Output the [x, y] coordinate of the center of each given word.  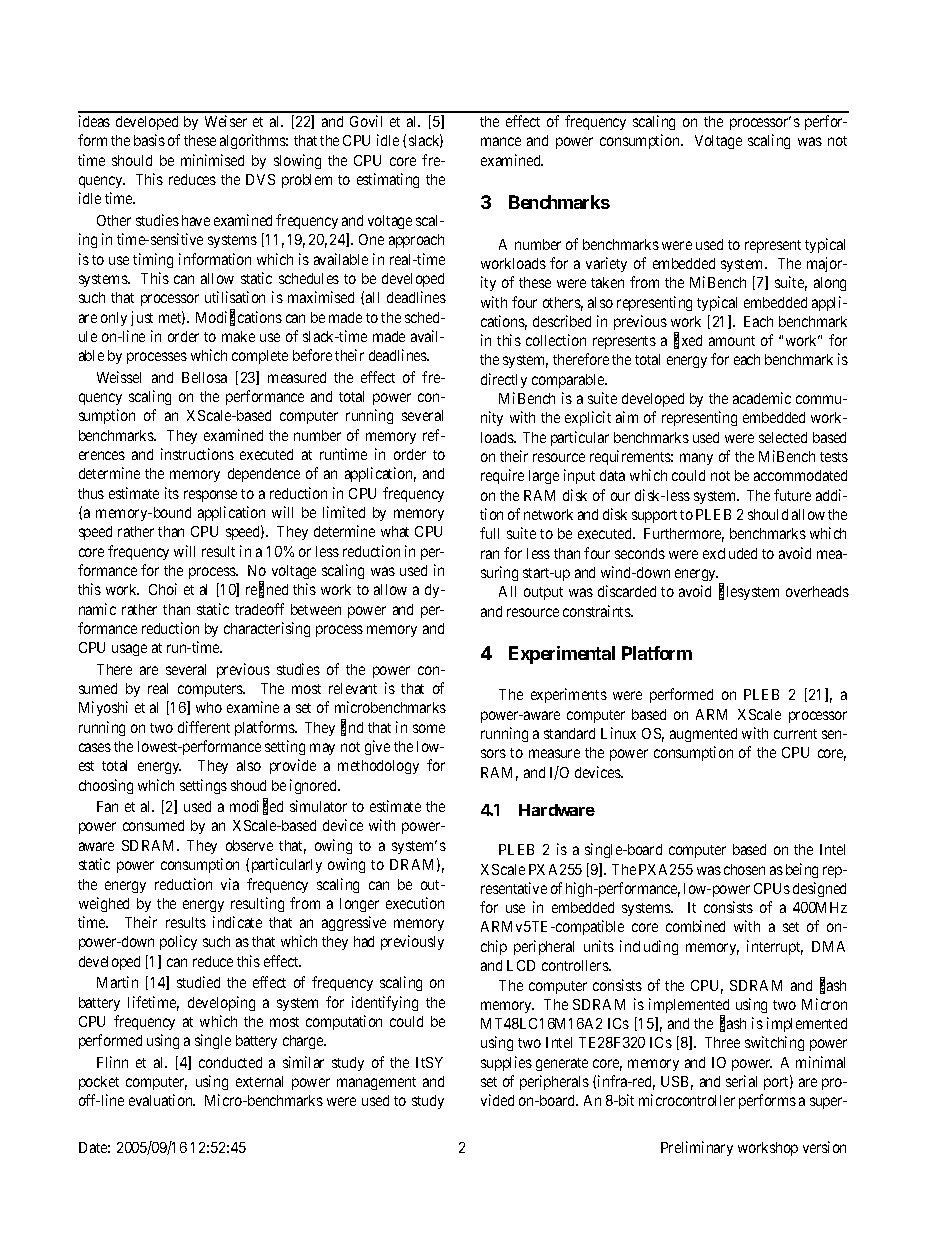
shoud [248, 785]
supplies [506, 1063]
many [696, 459]
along [830, 284]
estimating [388, 180]
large [544, 477]
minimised [212, 160]
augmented [703, 735]
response [210, 496]
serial [741, 1081]
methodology [378, 767]
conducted [230, 1062]
